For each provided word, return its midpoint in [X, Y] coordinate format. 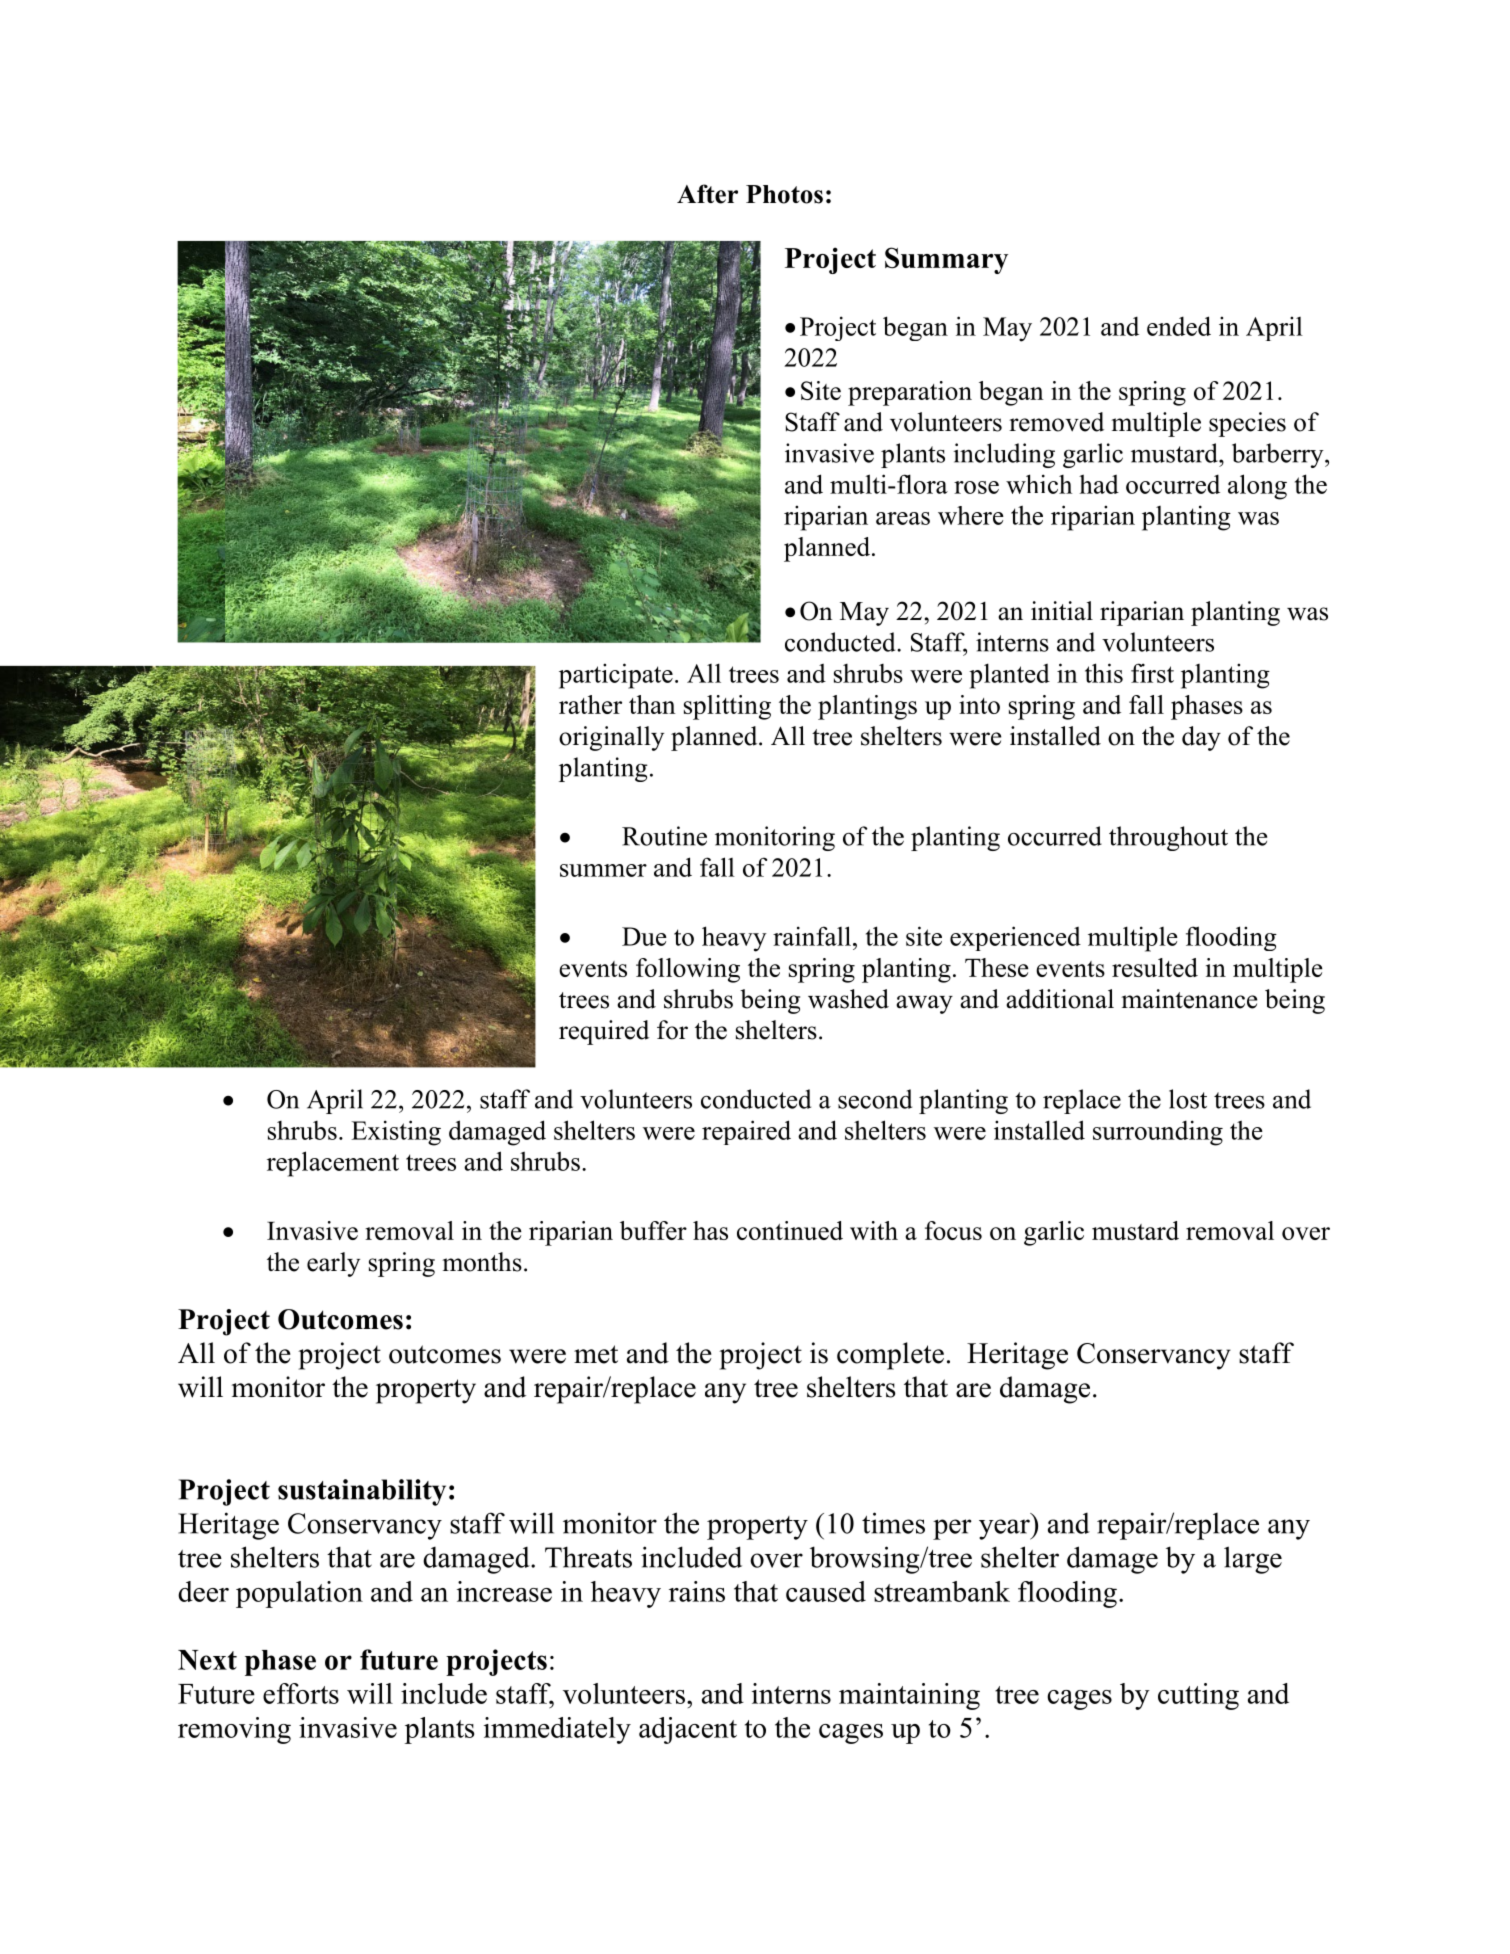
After [707, 194]
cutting [1198, 1696]
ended [1179, 326]
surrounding [1158, 1133]
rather [590, 704]
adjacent [688, 1730]
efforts [301, 1693]
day [1201, 738]
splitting [727, 707]
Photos [784, 194]
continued [790, 1230]
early [333, 1264]
